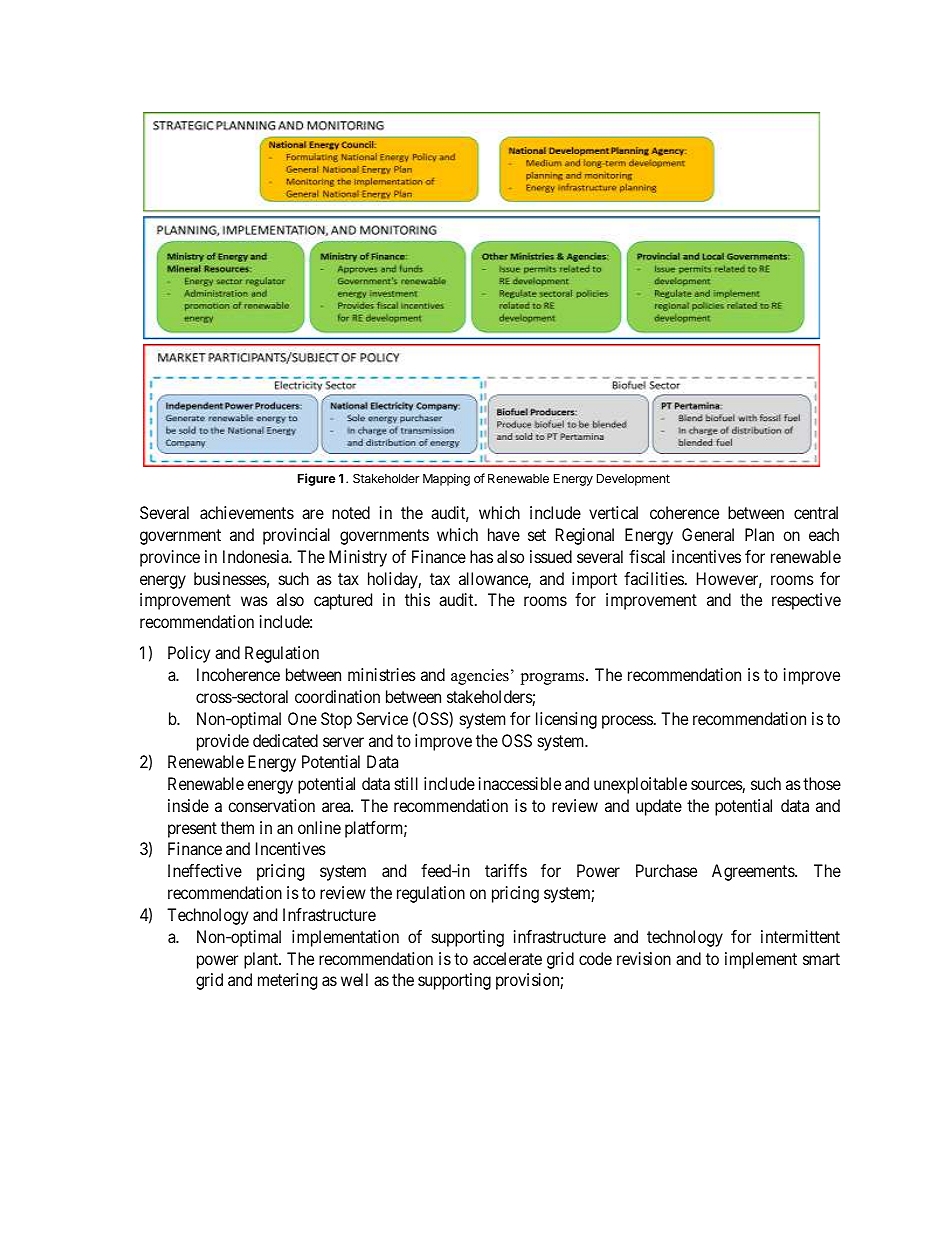 This screenshot has width=952, height=1233. I want to click on Mapping, so click(446, 479).
